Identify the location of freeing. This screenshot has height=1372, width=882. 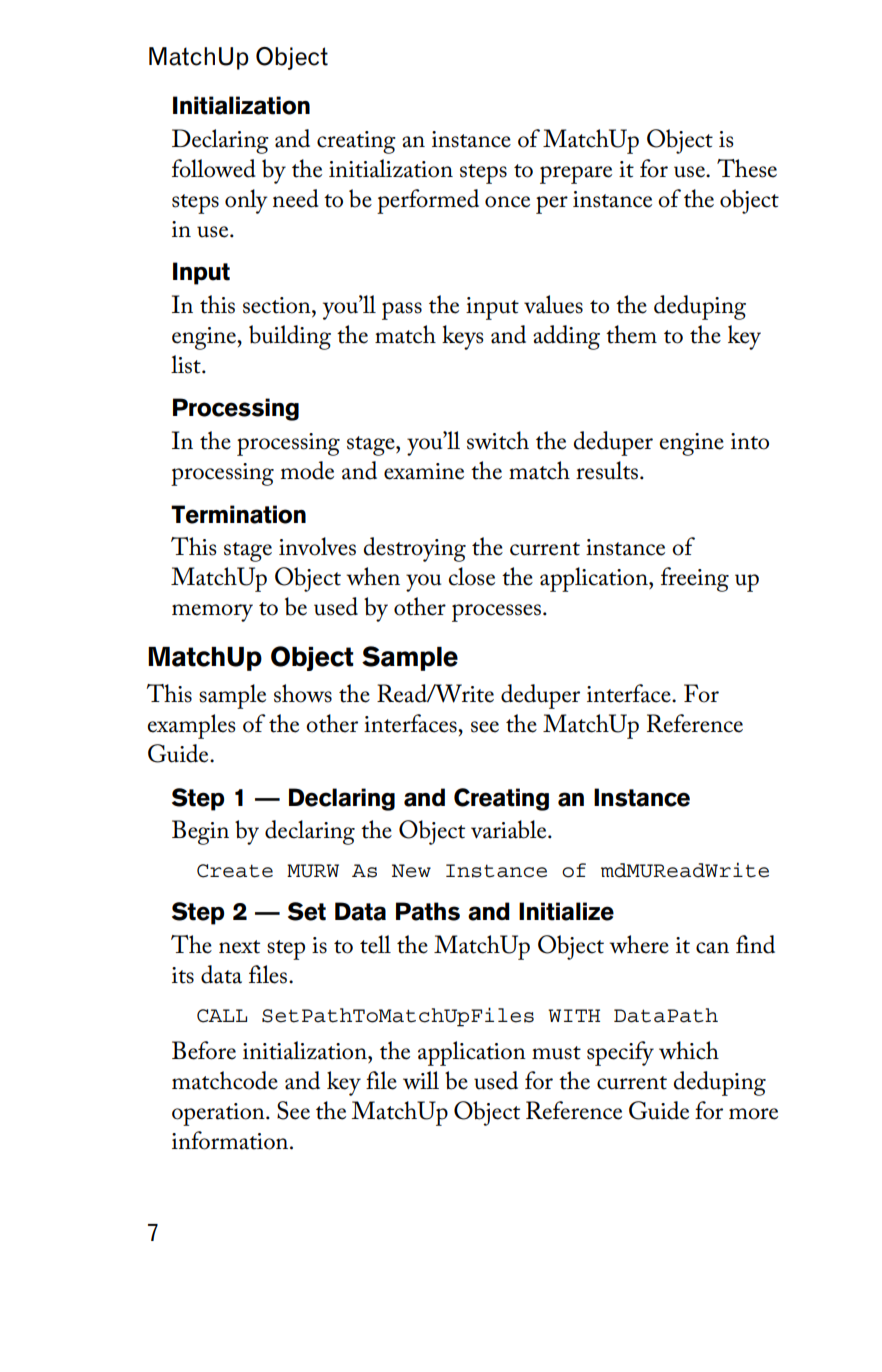
(695, 579).
